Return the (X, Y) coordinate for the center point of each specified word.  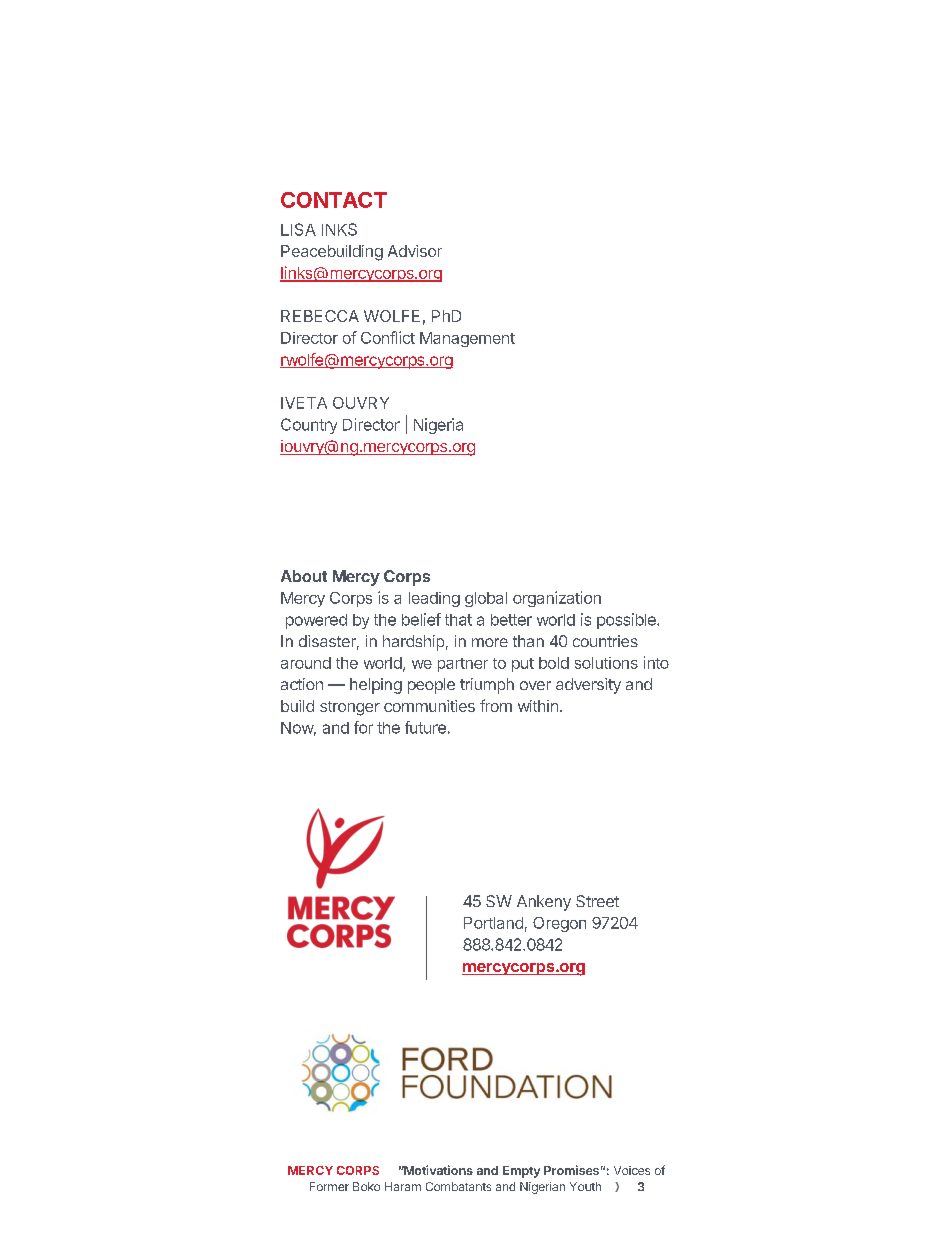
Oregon (559, 924)
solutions (606, 663)
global (486, 599)
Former (329, 1186)
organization (557, 599)
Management (467, 339)
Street (597, 901)
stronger (350, 708)
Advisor (415, 251)
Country (309, 426)
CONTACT (334, 200)
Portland (493, 923)
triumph (487, 686)
